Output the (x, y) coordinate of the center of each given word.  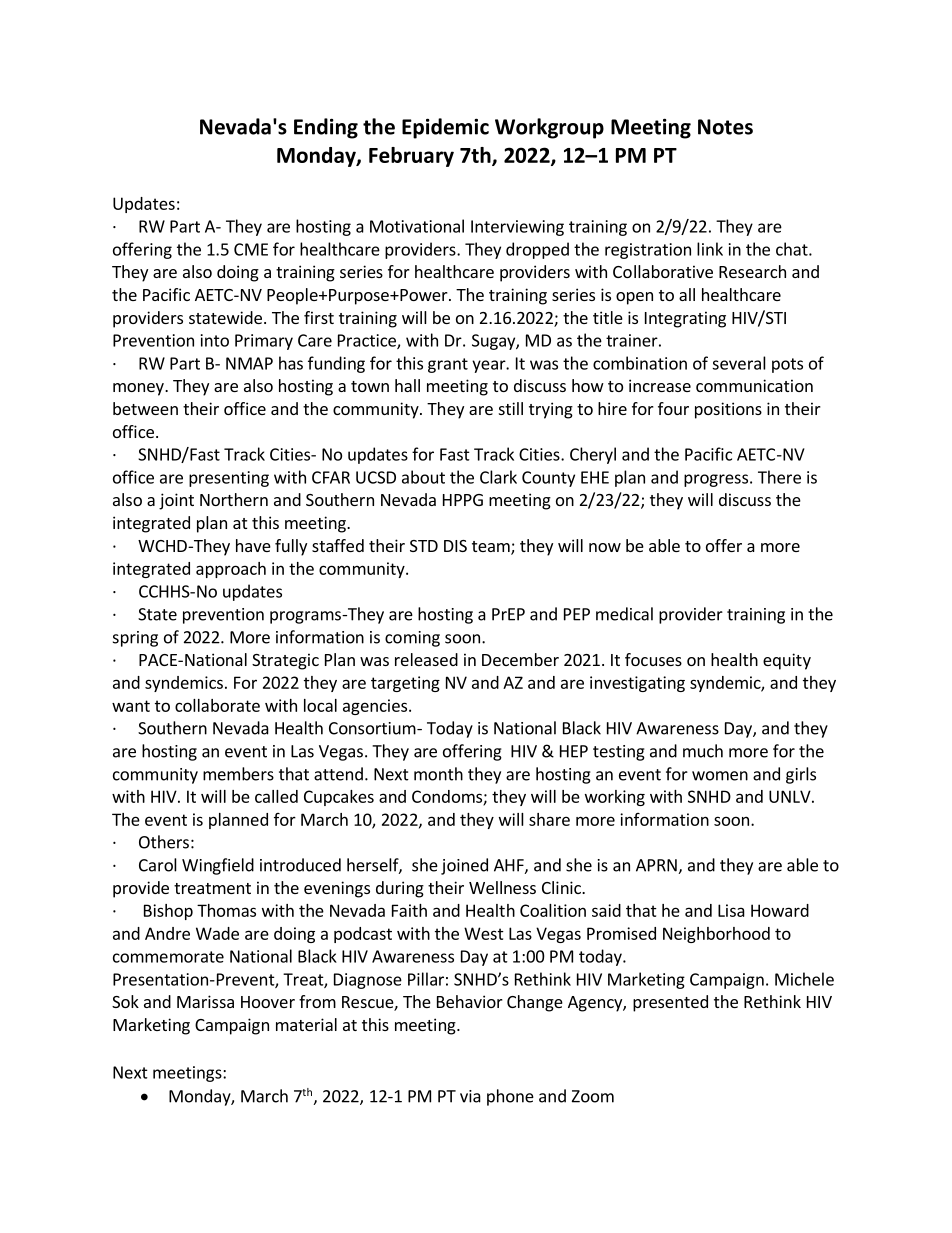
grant (448, 365)
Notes (725, 127)
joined (464, 866)
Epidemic (445, 128)
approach (231, 570)
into (215, 340)
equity (787, 661)
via (470, 1096)
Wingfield (218, 866)
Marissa (205, 1001)
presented (670, 1003)
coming (412, 639)
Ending (326, 128)
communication (754, 385)
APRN (657, 866)
